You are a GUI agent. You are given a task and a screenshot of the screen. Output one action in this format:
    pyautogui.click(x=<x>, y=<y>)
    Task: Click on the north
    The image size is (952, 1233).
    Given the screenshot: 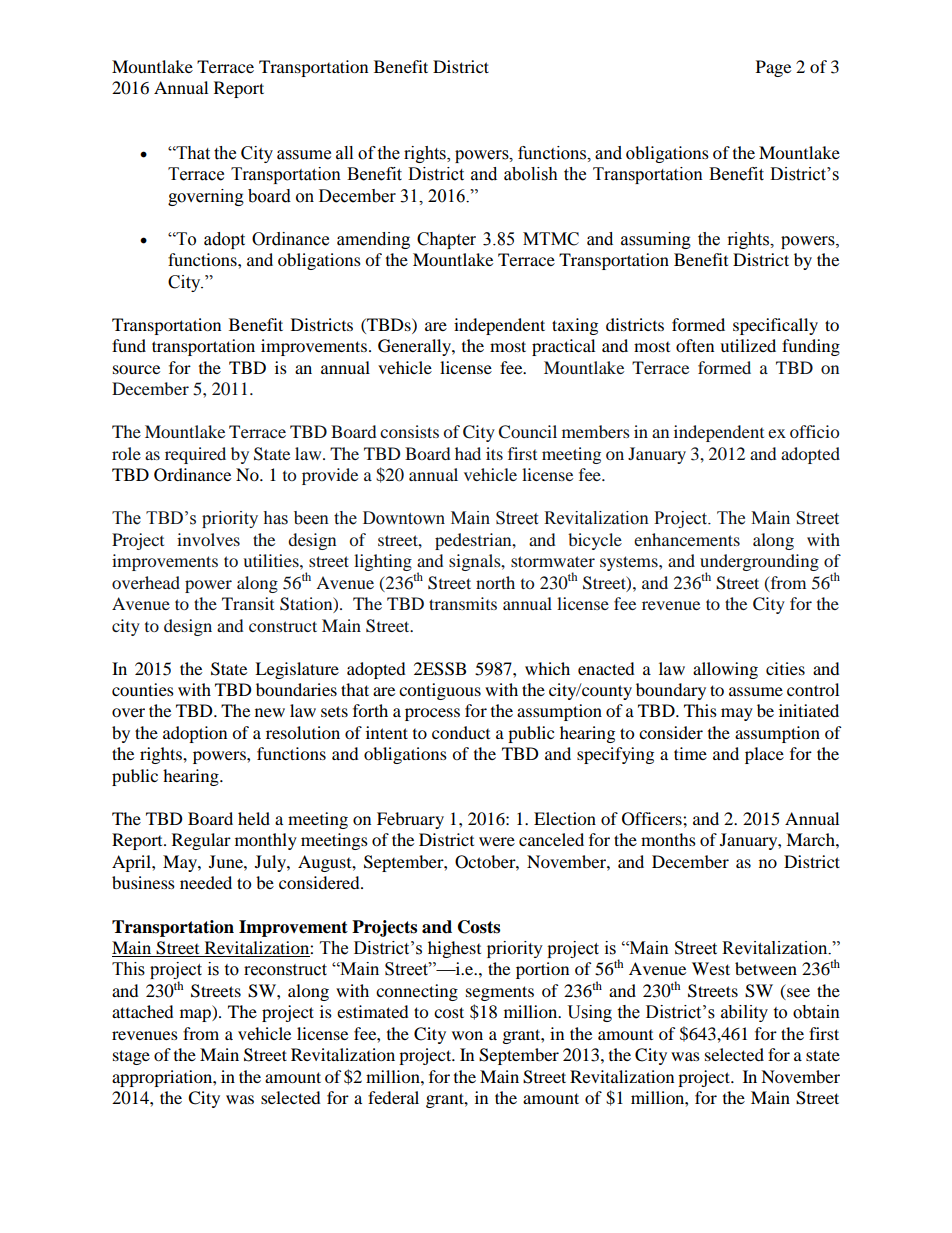 What is the action you would take?
    pyautogui.click(x=495, y=582)
